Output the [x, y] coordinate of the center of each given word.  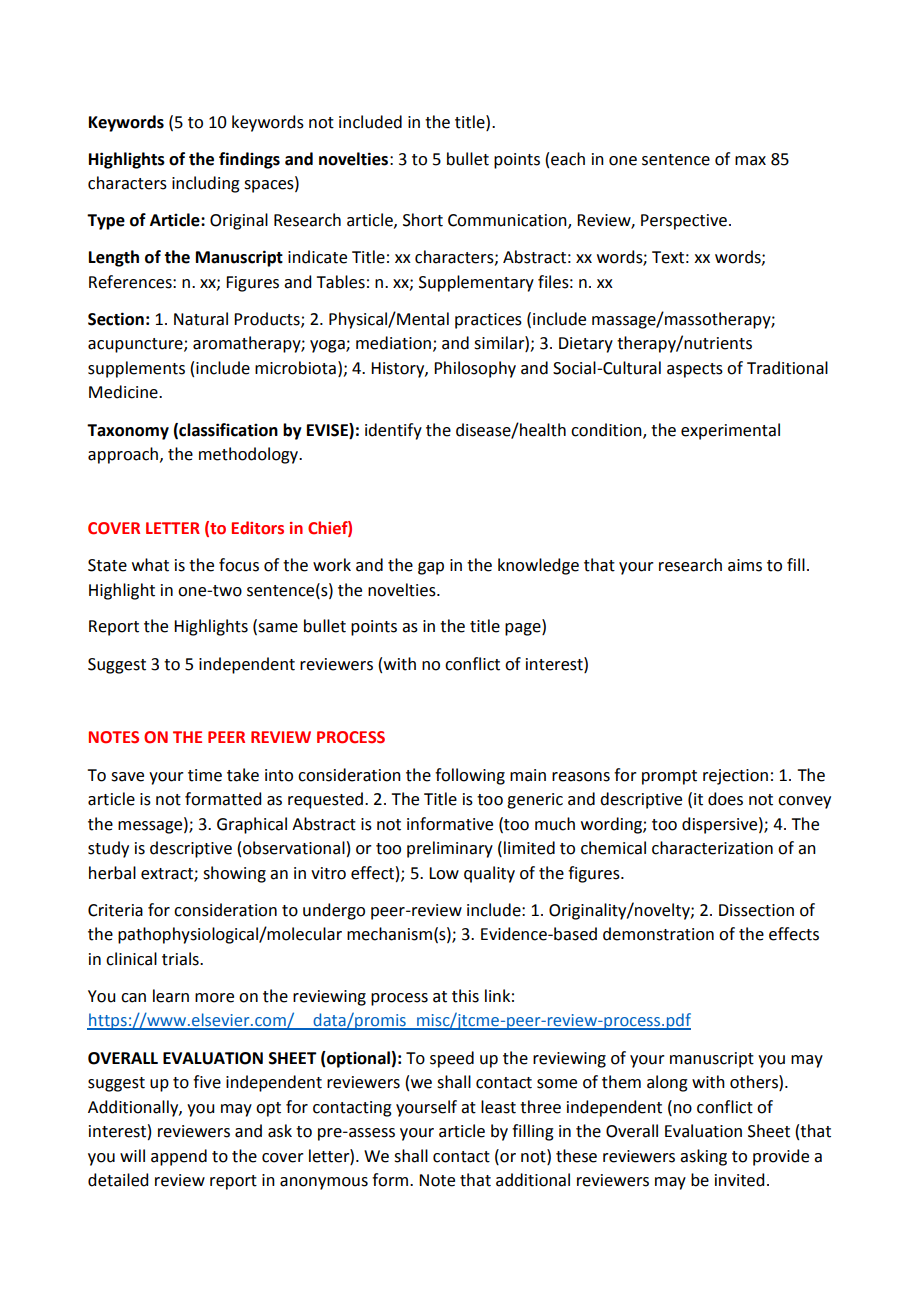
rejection [735, 777]
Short [423, 220]
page [524, 629]
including [206, 184]
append [179, 1157]
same [277, 629]
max [750, 161]
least [498, 1107]
